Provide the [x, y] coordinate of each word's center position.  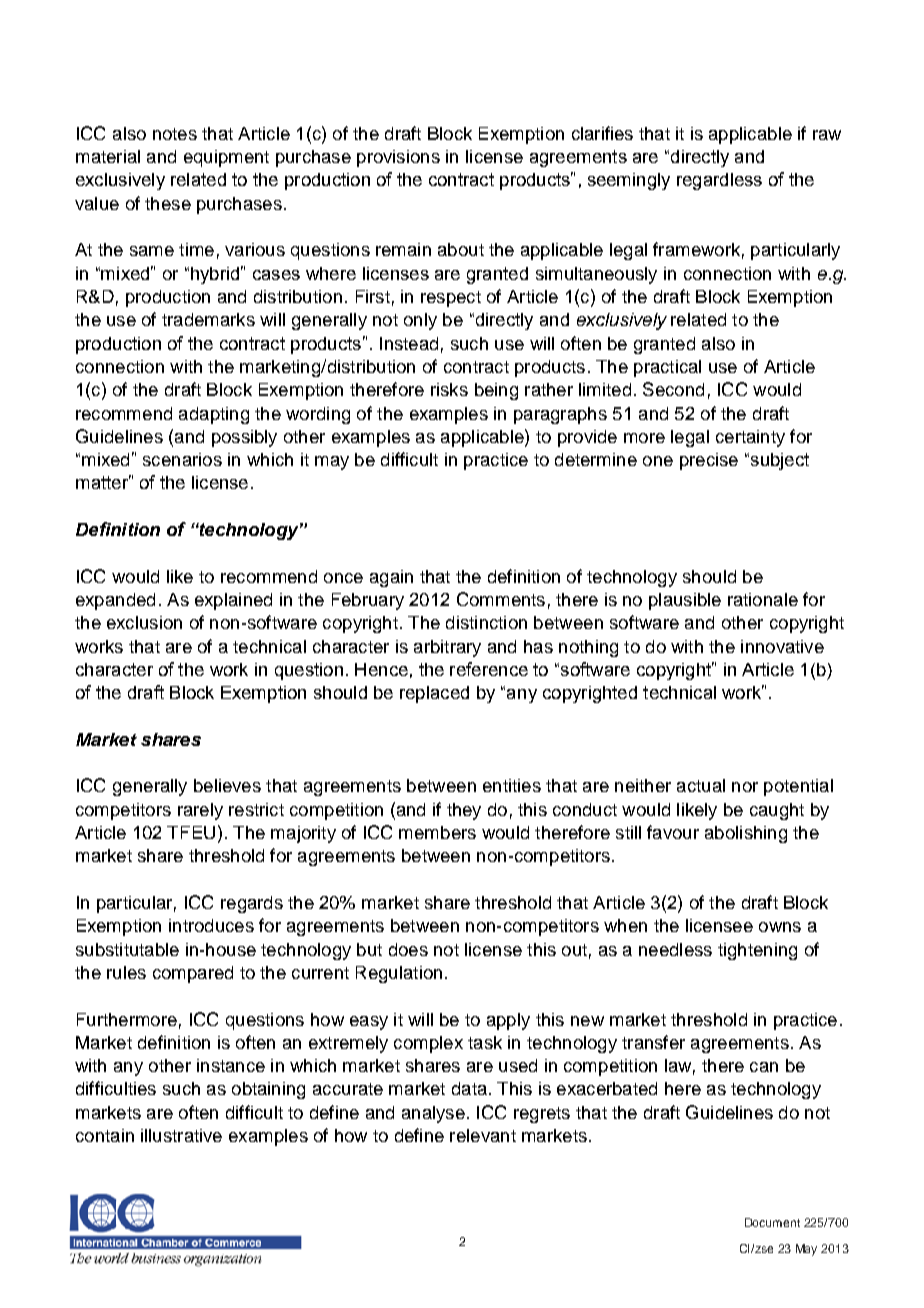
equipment [226, 158]
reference [489, 669]
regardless [719, 181]
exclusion [144, 622]
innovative [782, 646]
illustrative [181, 1135]
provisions [398, 158]
